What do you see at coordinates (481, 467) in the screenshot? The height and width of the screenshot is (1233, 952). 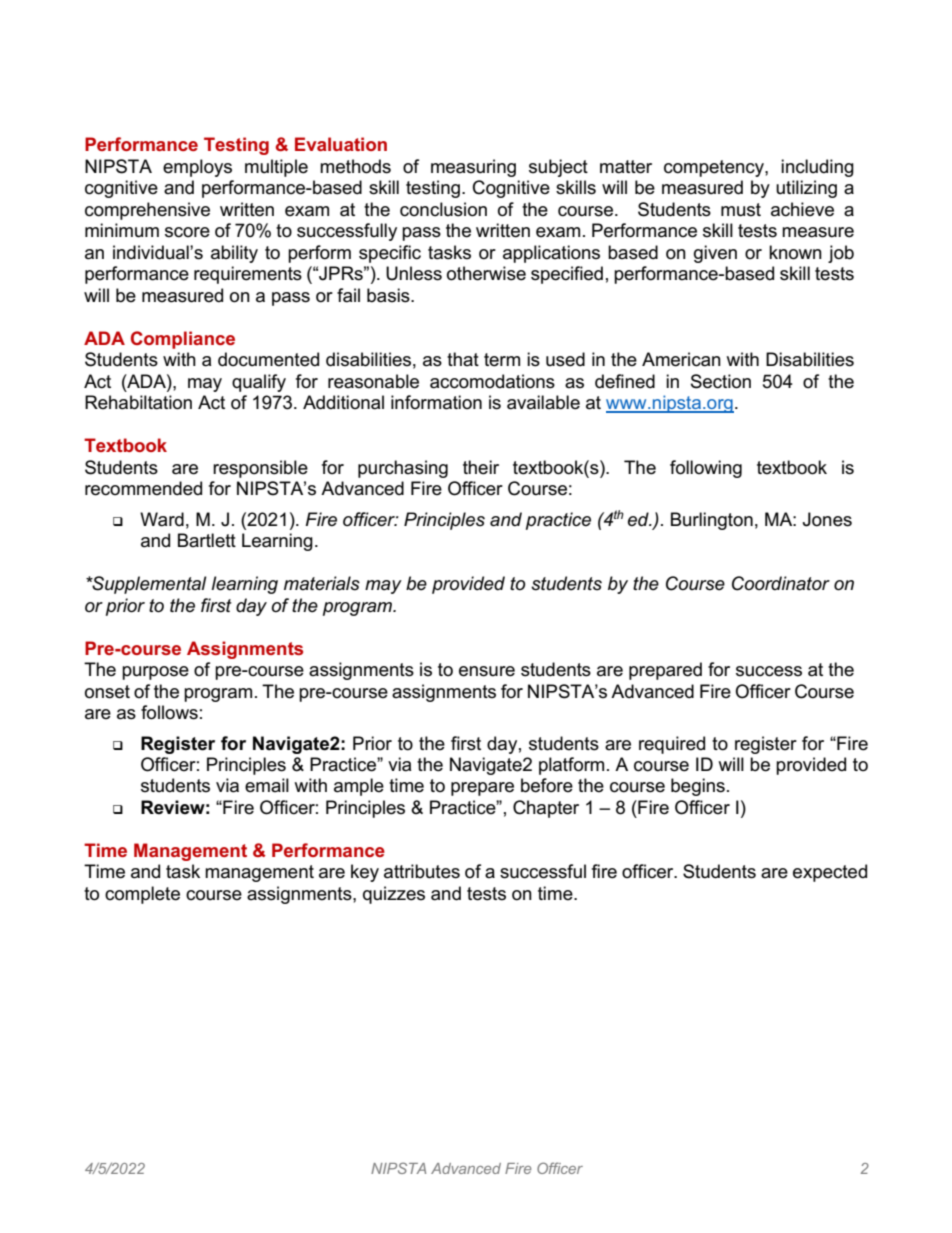 I see `their` at bounding box center [481, 467].
